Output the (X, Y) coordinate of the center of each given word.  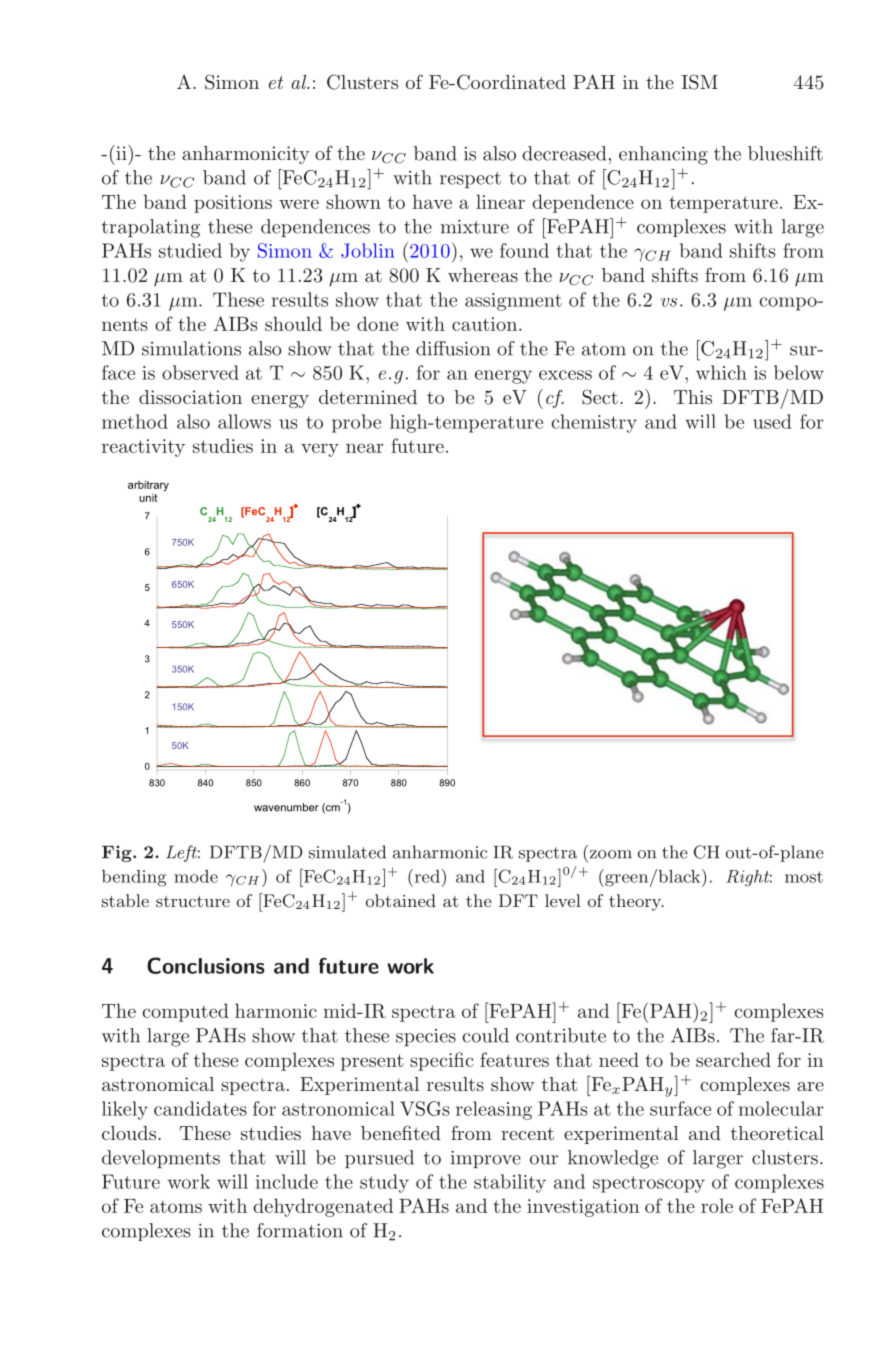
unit (148, 498)
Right (749, 878)
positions (233, 204)
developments (161, 1159)
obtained (401, 900)
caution (486, 324)
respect (470, 180)
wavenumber (286, 807)
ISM (699, 82)
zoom (611, 854)
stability (510, 1183)
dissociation (190, 397)
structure (193, 901)
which (721, 372)
